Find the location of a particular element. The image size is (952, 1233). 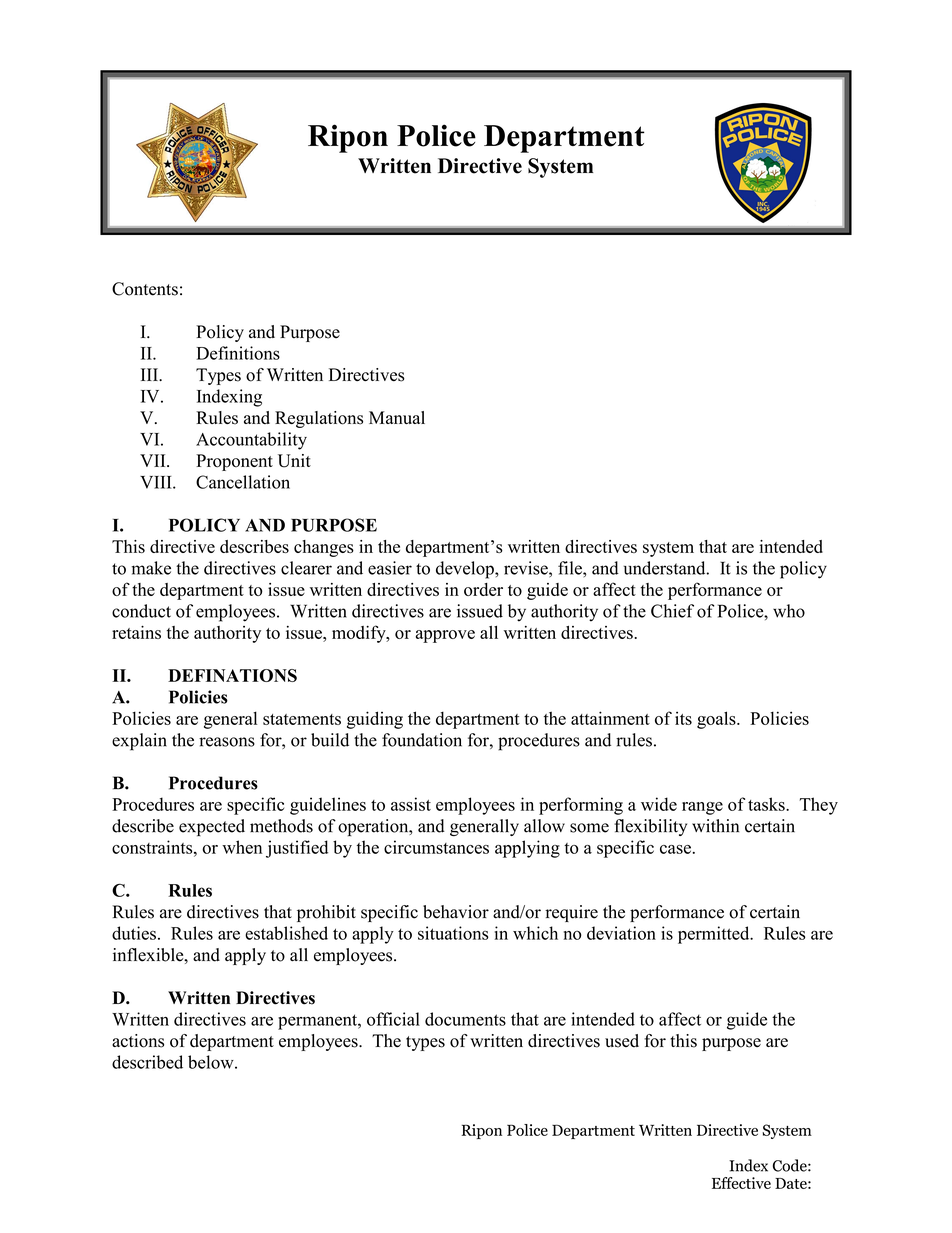

Manual is located at coordinates (397, 417).
